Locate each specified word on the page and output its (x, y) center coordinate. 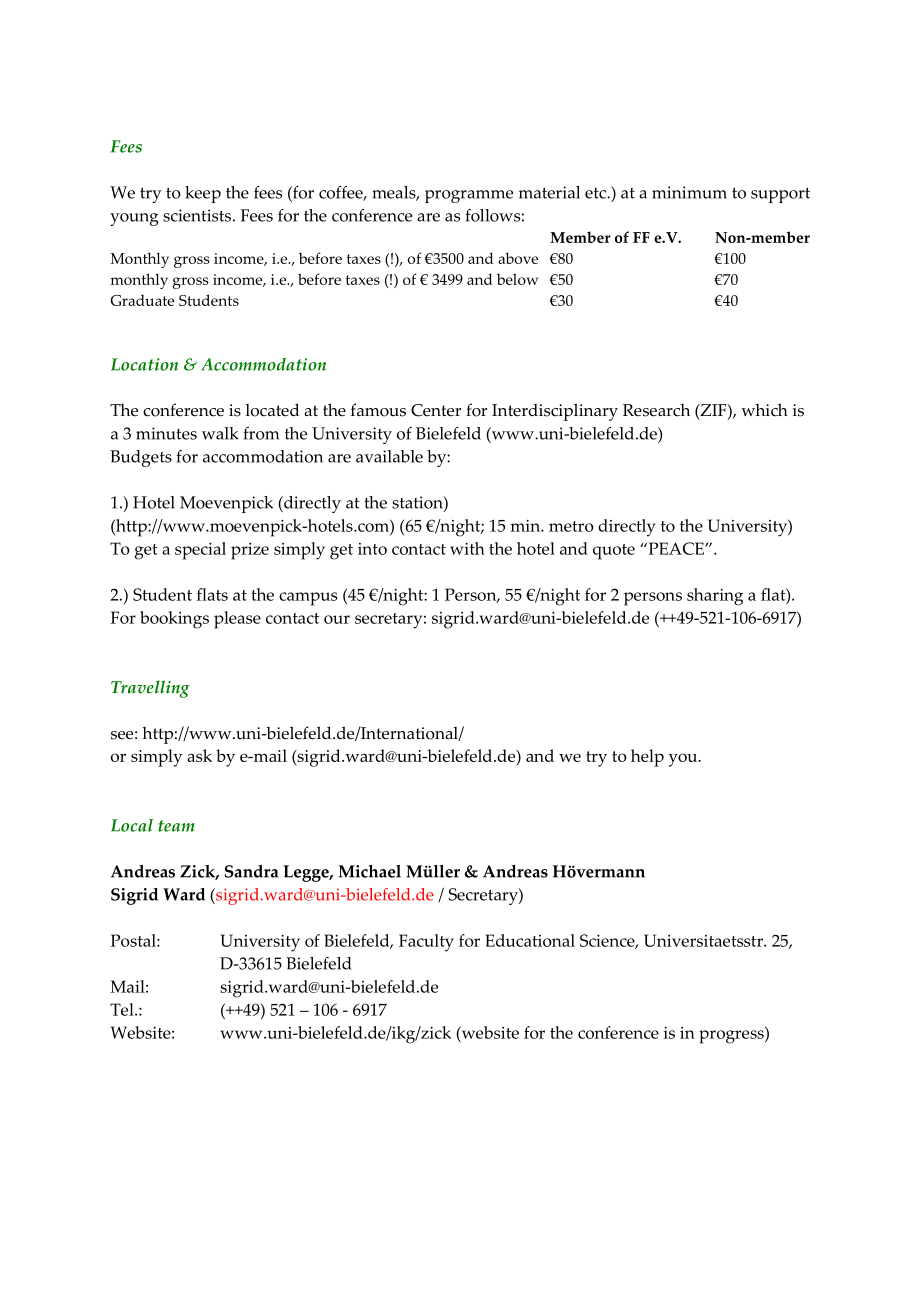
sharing (715, 597)
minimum (689, 192)
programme (469, 196)
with (467, 548)
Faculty (426, 943)
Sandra (251, 871)
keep (203, 194)
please (237, 620)
